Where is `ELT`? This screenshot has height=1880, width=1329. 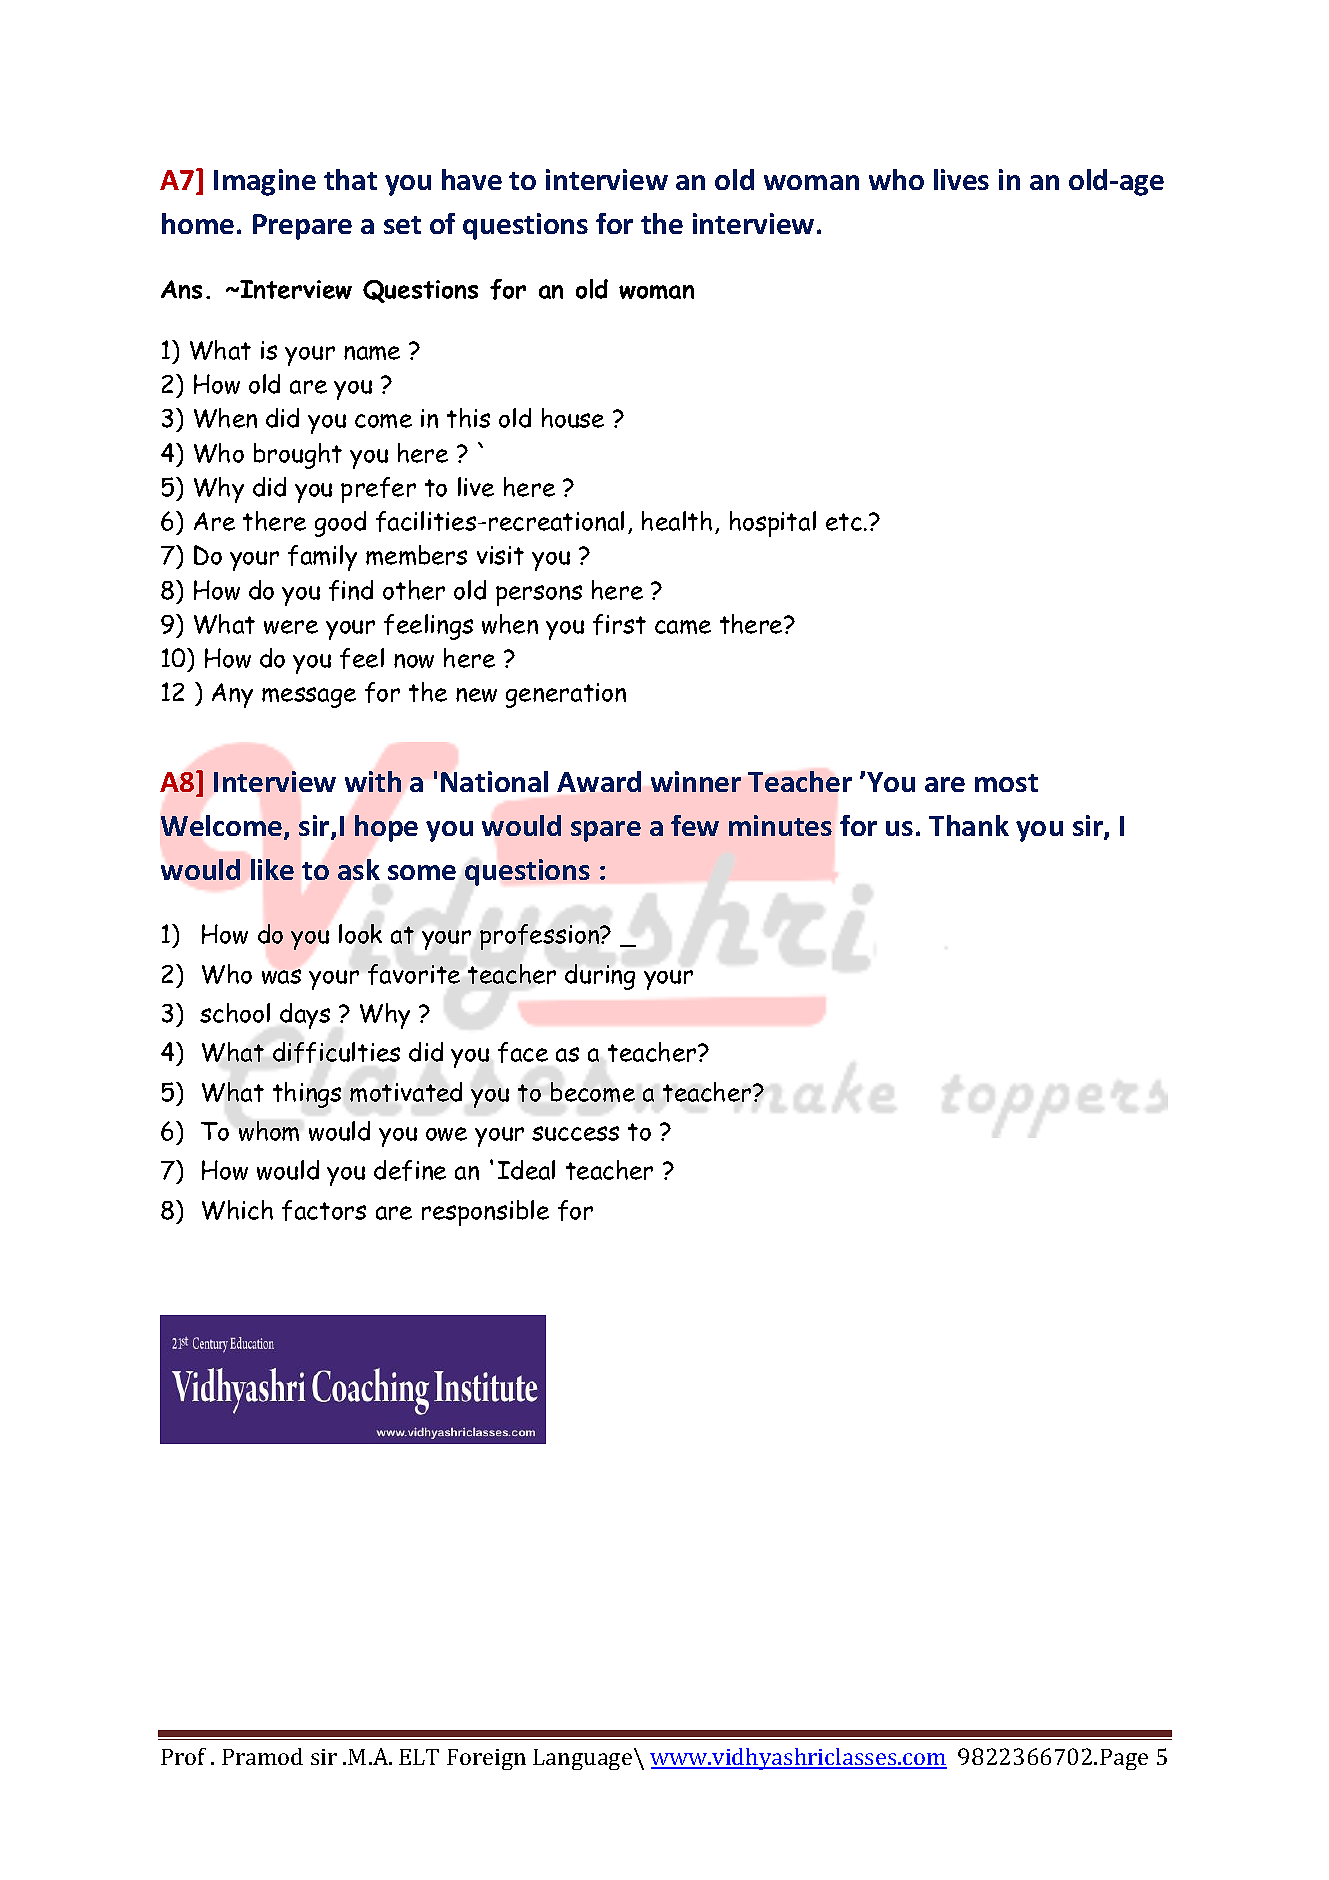
ELT is located at coordinates (419, 1757).
